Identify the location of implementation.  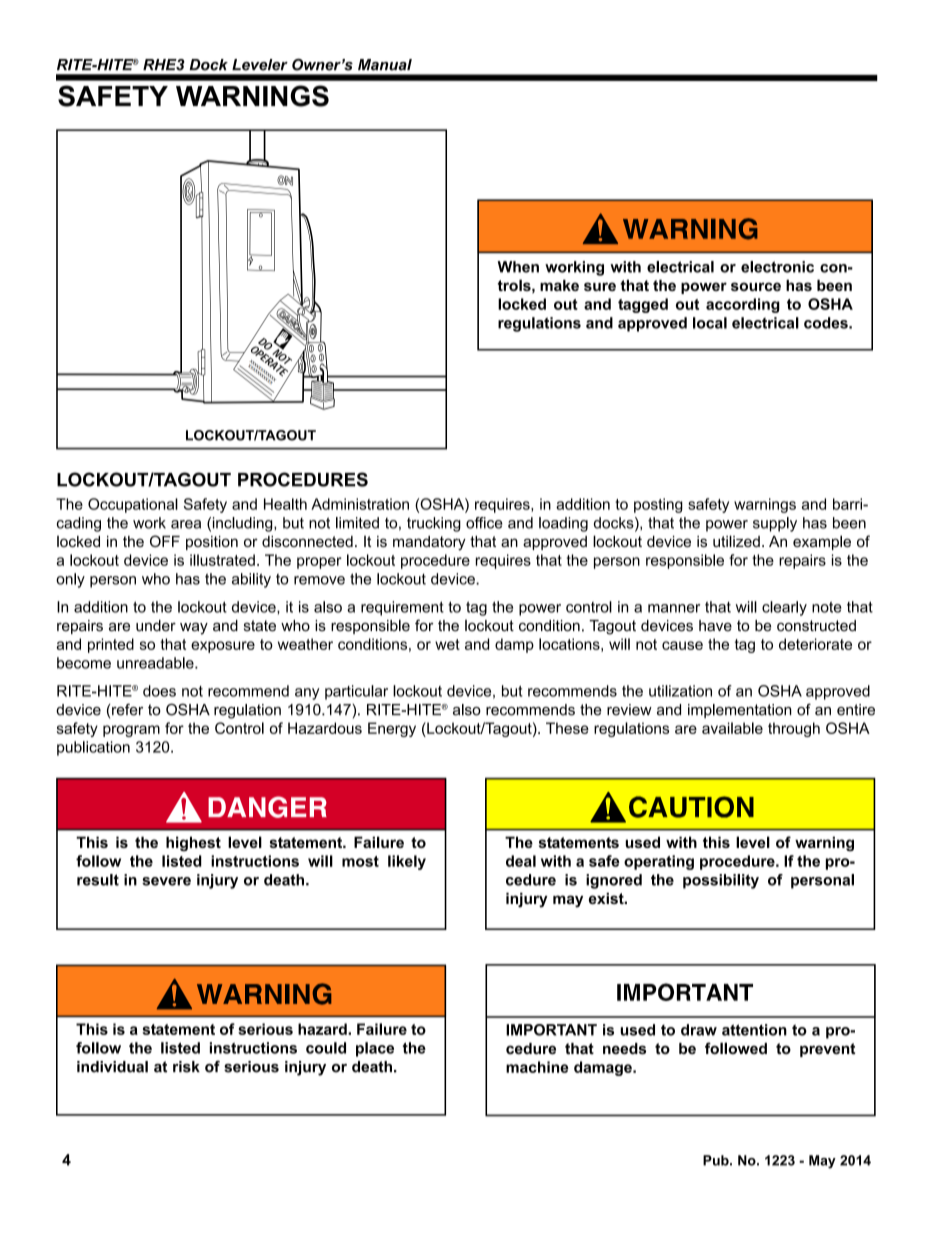
(739, 711).
